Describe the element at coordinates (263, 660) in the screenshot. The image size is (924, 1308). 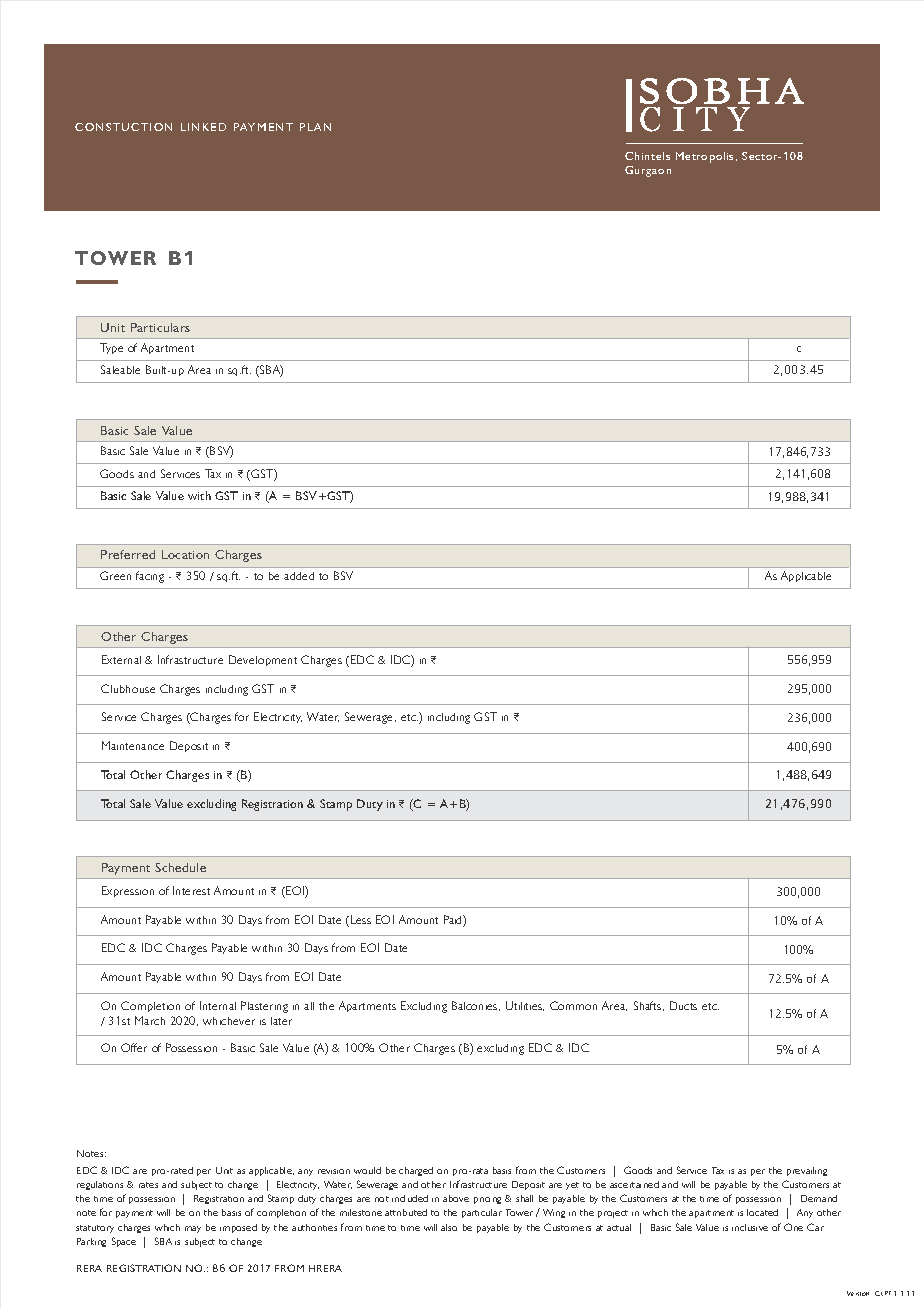
I see `Development` at that location.
